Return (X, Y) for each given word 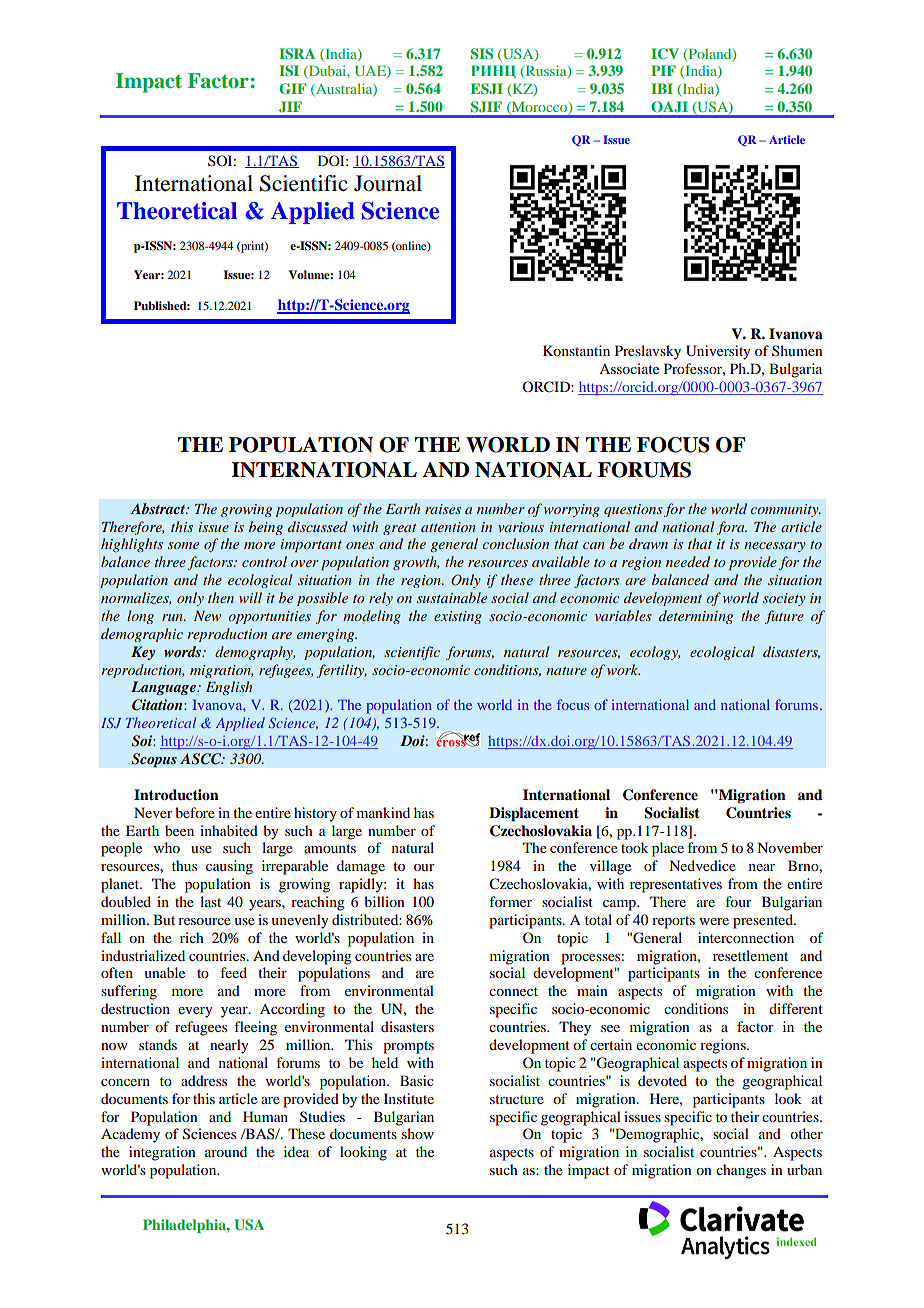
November (790, 847)
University (718, 352)
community (785, 510)
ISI (289, 71)
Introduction (176, 795)
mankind (383, 812)
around (226, 1151)
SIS (482, 54)
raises (443, 509)
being (266, 528)
